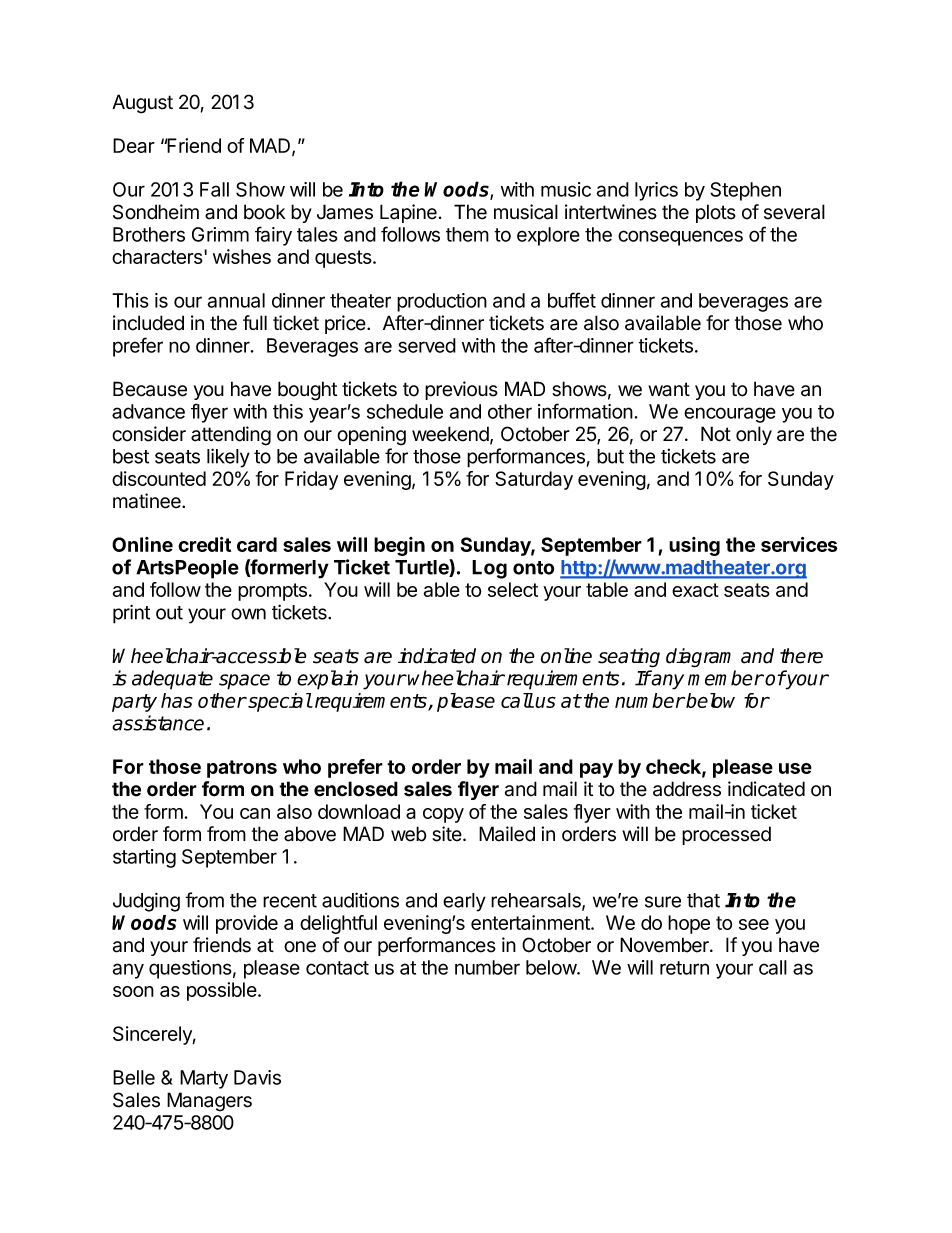 This screenshot has height=1233, width=952. I want to click on Marty, so click(204, 1079).
